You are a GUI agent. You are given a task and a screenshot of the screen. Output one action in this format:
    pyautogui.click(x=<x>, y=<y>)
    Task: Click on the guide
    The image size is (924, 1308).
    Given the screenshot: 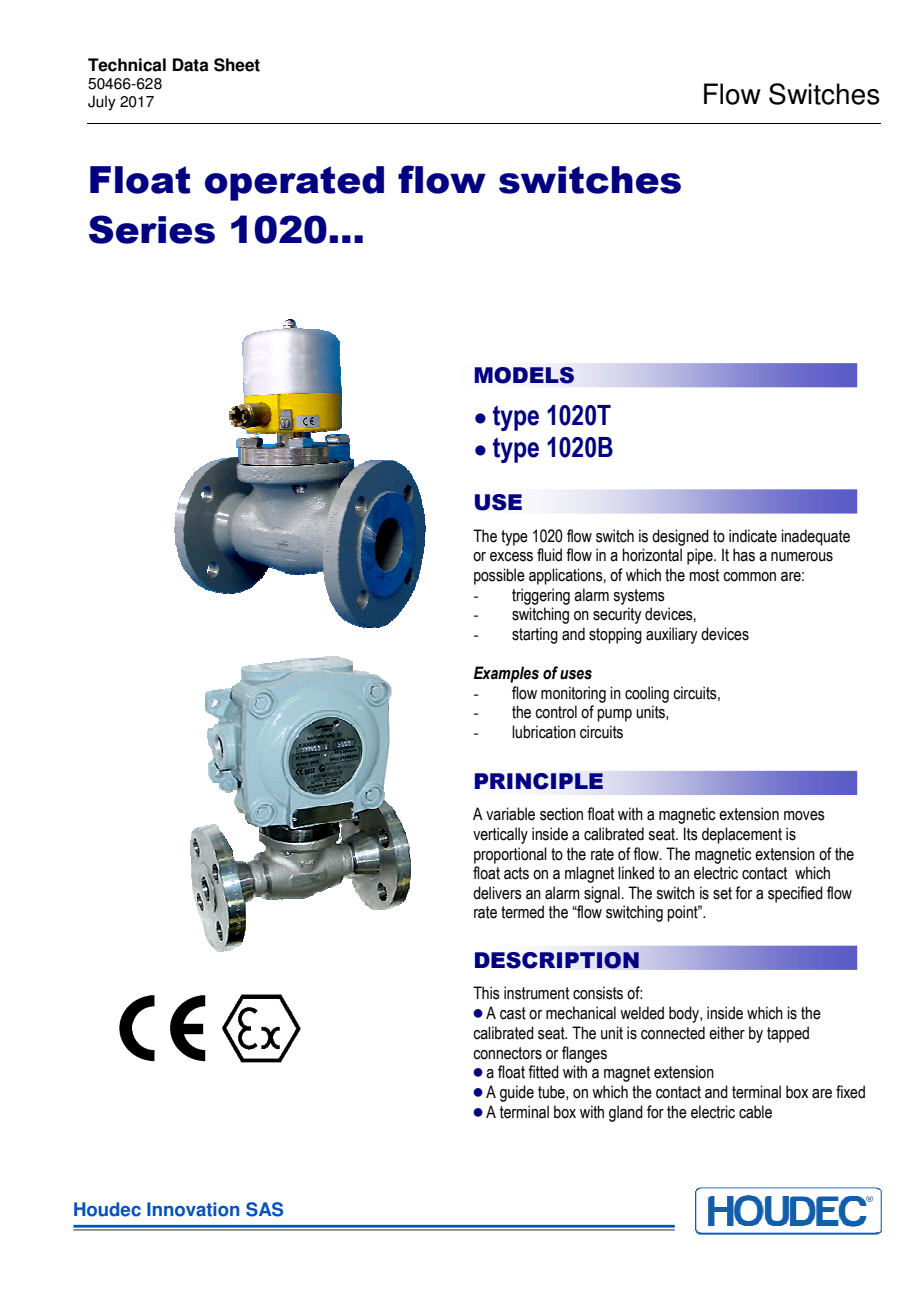 What is the action you would take?
    pyautogui.click(x=517, y=1093)
